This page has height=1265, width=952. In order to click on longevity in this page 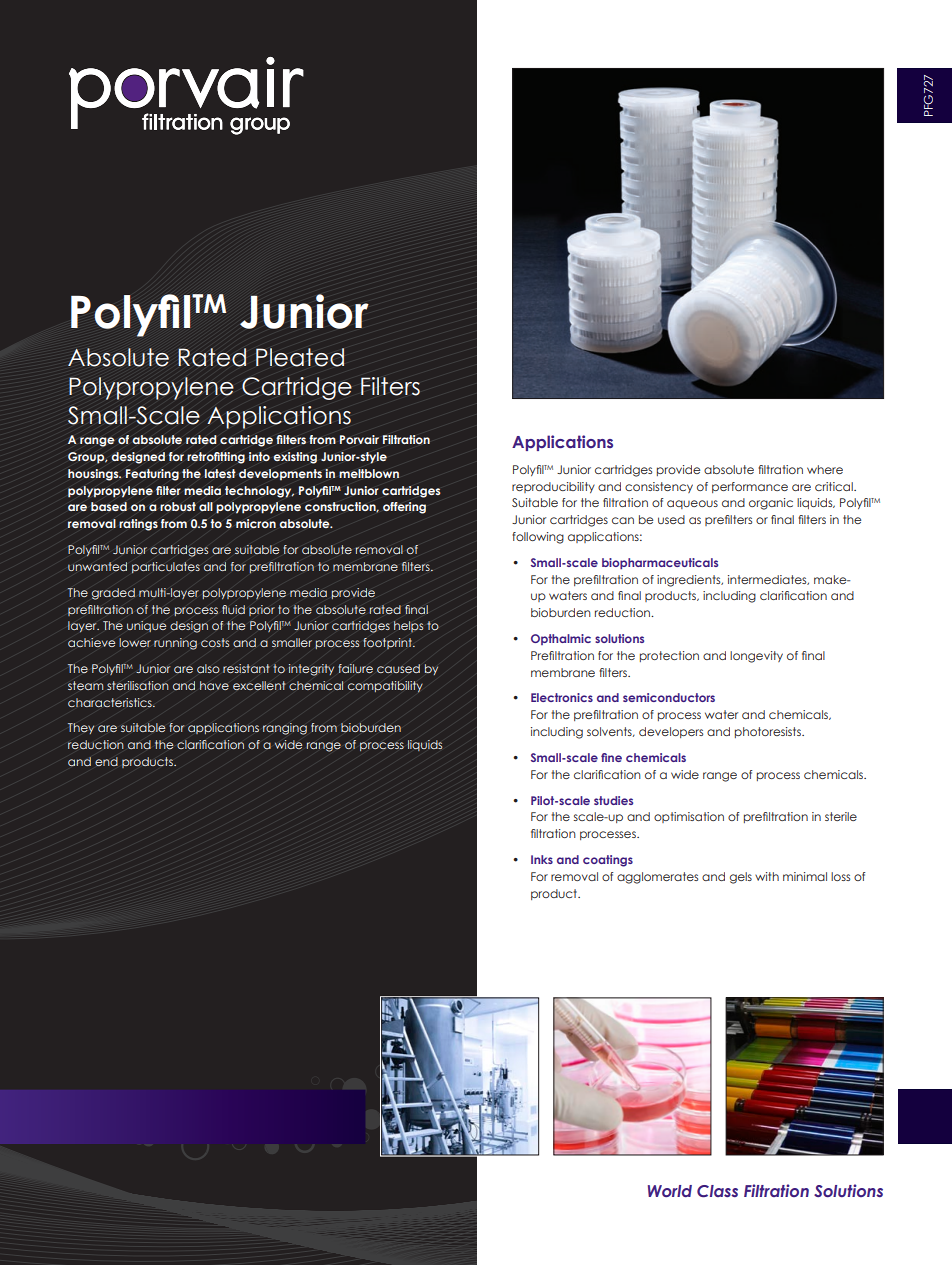, I will do `click(756, 657)`.
